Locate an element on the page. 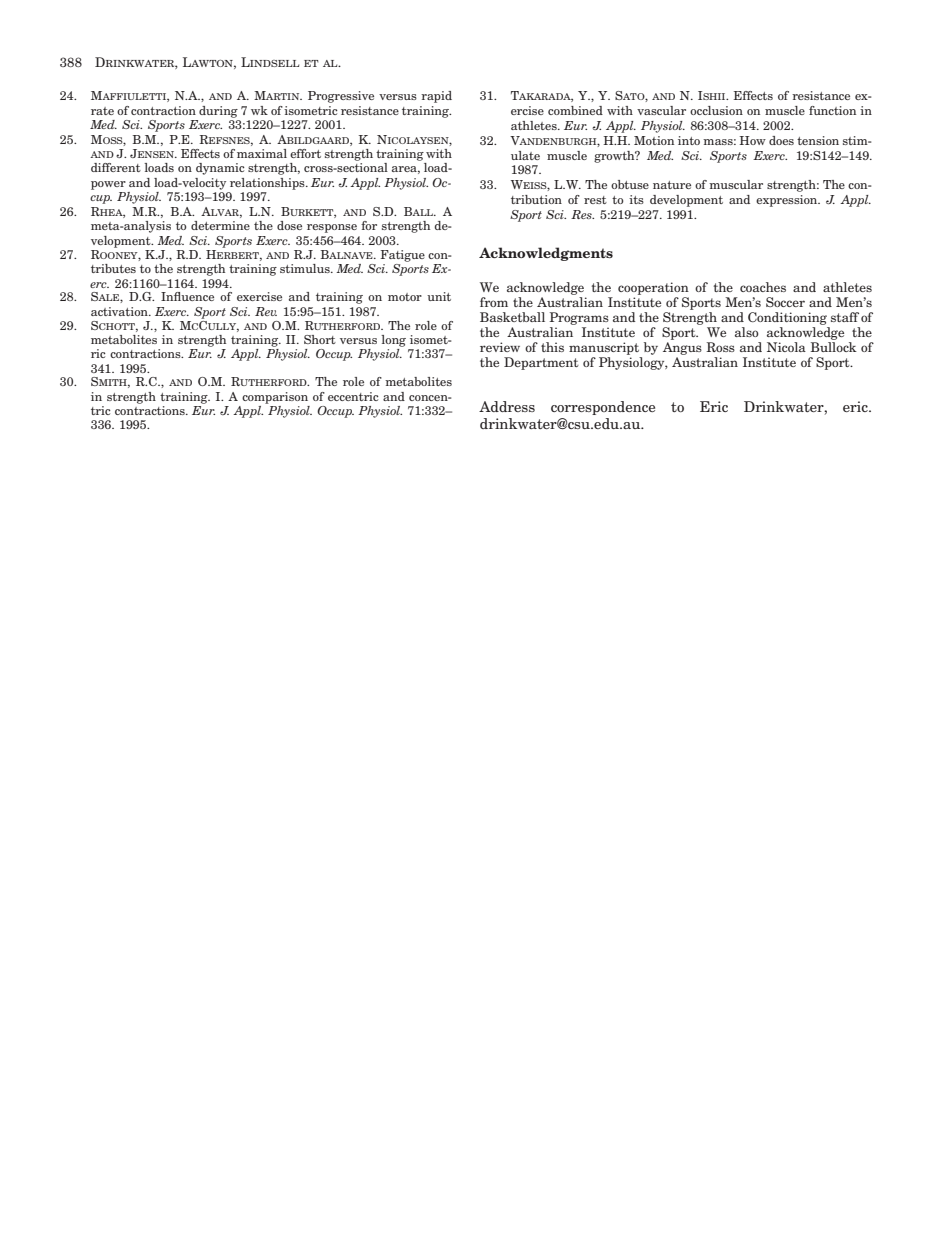 This page has width=952, height=1233. muscular is located at coordinates (736, 184).
